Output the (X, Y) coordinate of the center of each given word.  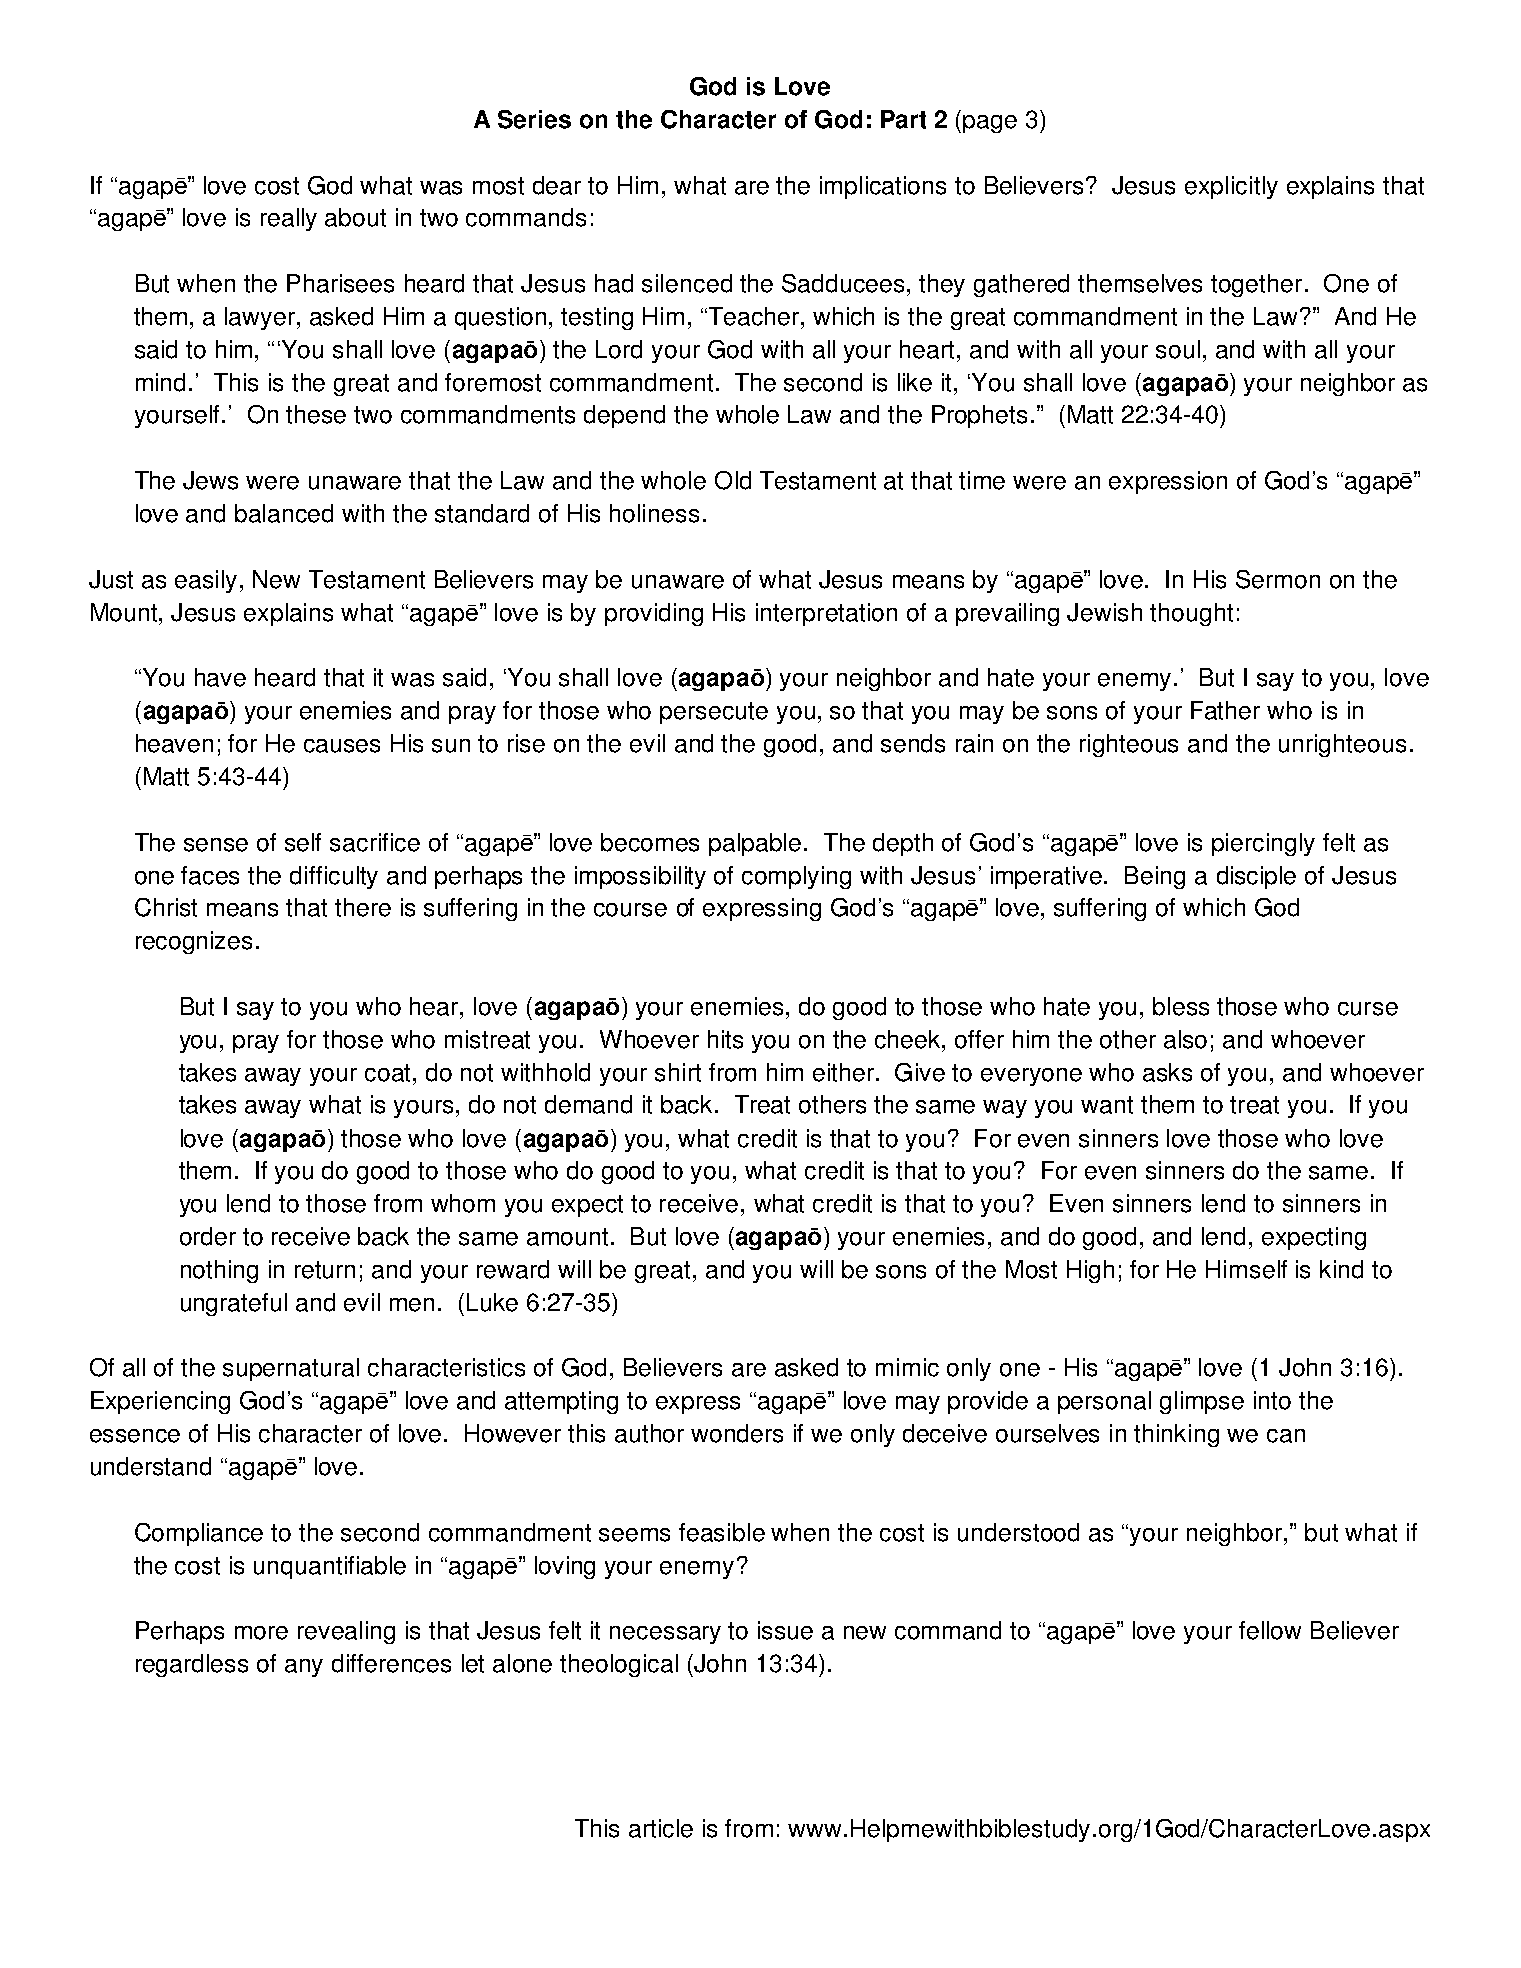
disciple (1256, 877)
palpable (755, 844)
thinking (1176, 1435)
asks (1167, 1072)
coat (389, 1073)
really (289, 219)
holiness (654, 513)
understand (151, 1466)
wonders (737, 1433)
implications (883, 187)
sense (216, 845)
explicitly (1231, 187)
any (304, 1668)
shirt (678, 1072)
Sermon (1278, 579)
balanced (284, 513)
